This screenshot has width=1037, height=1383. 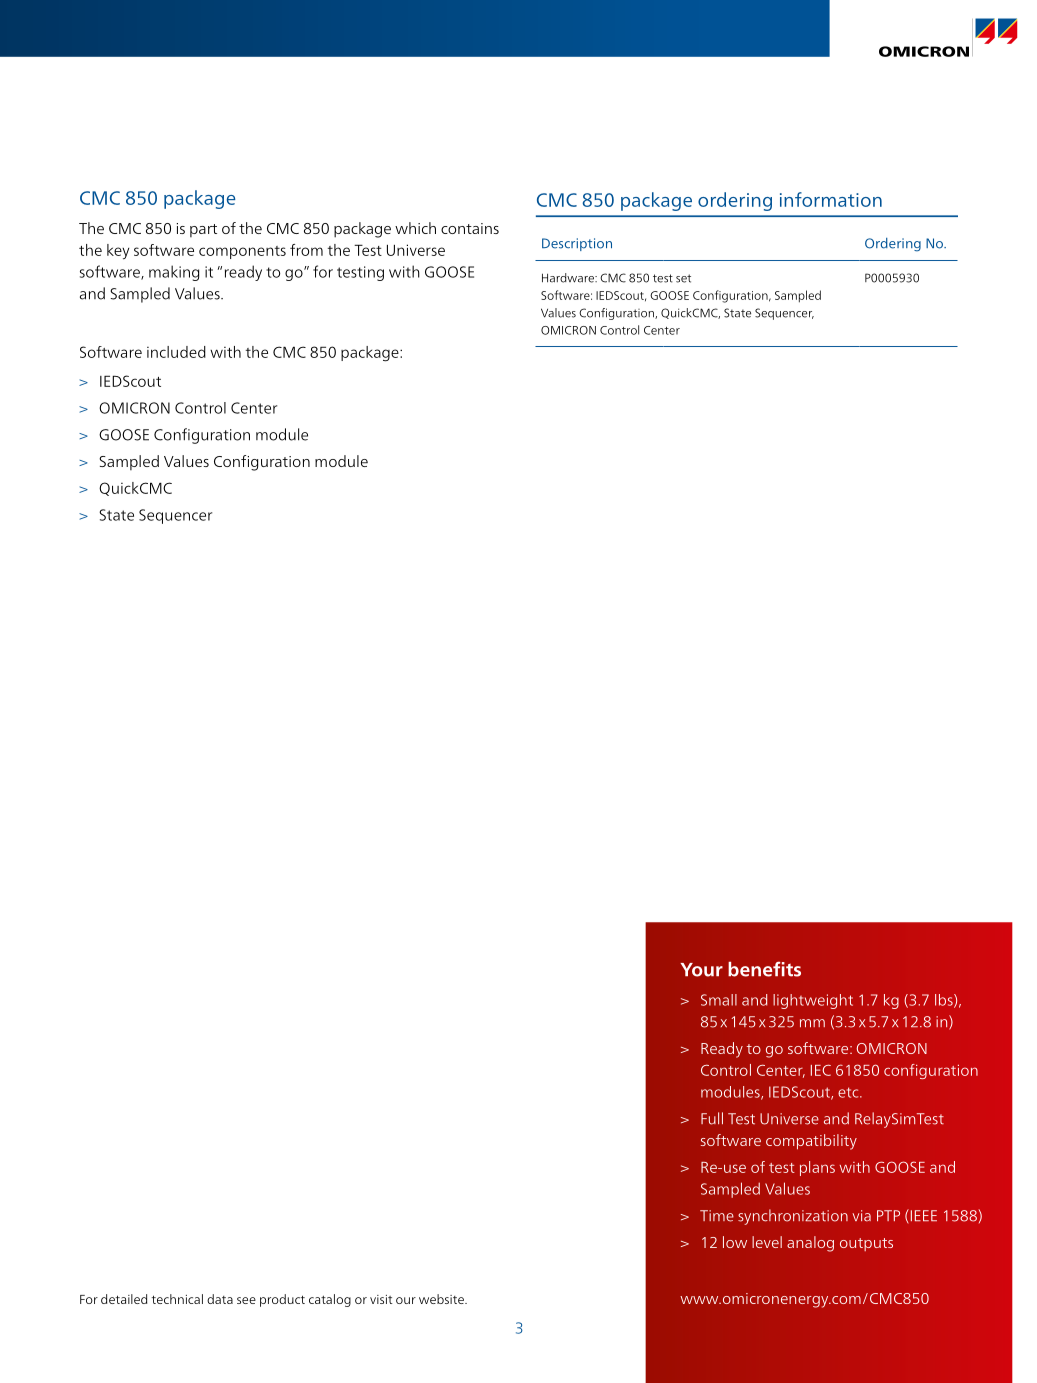 What do you see at coordinates (831, 199) in the screenshot?
I see `information` at bounding box center [831, 199].
